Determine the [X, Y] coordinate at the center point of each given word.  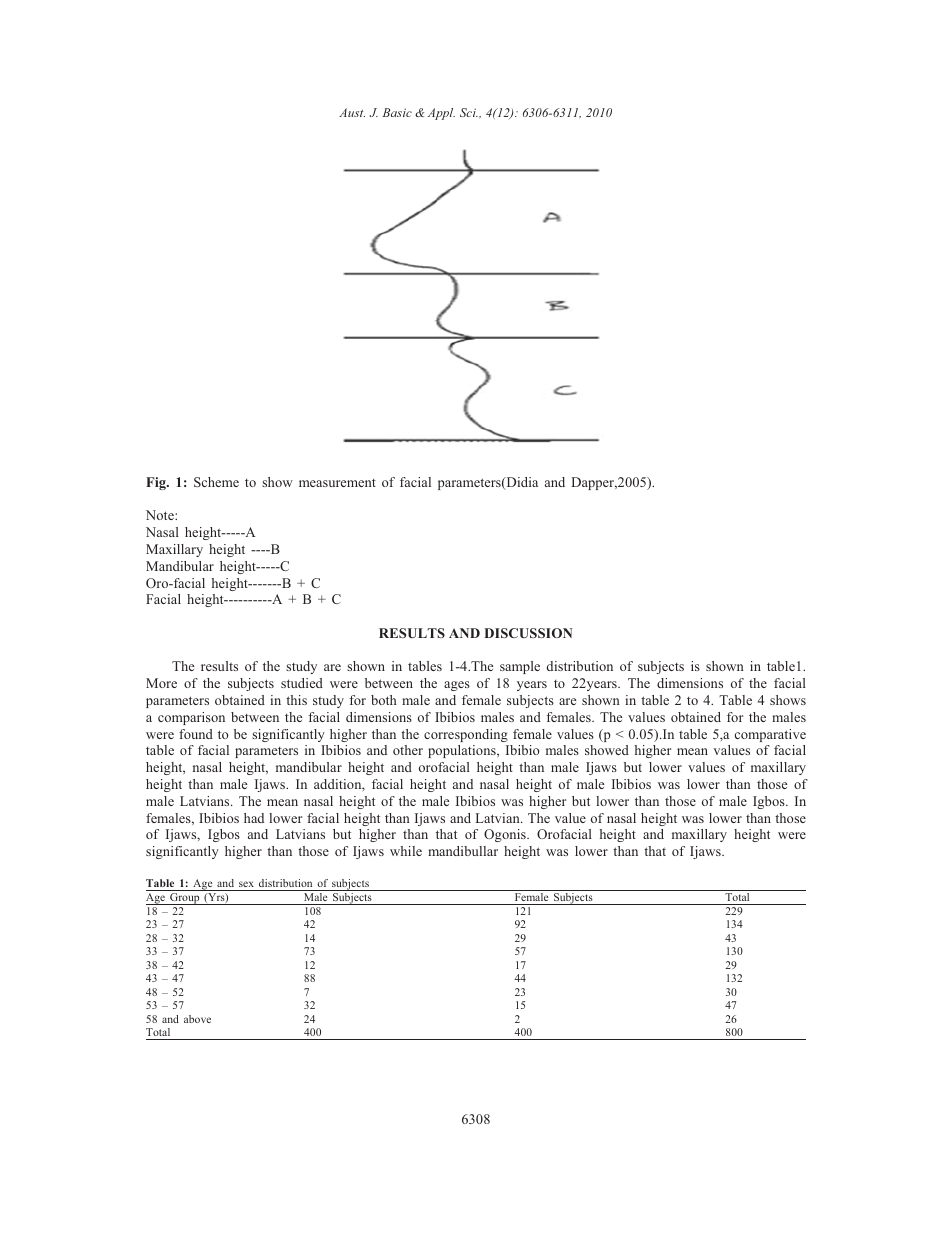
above [197, 1019]
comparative [770, 735]
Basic [397, 112]
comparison [191, 718]
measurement [337, 483]
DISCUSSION [528, 633]
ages [457, 686]
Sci [469, 112]
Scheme [216, 482]
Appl [441, 114]
